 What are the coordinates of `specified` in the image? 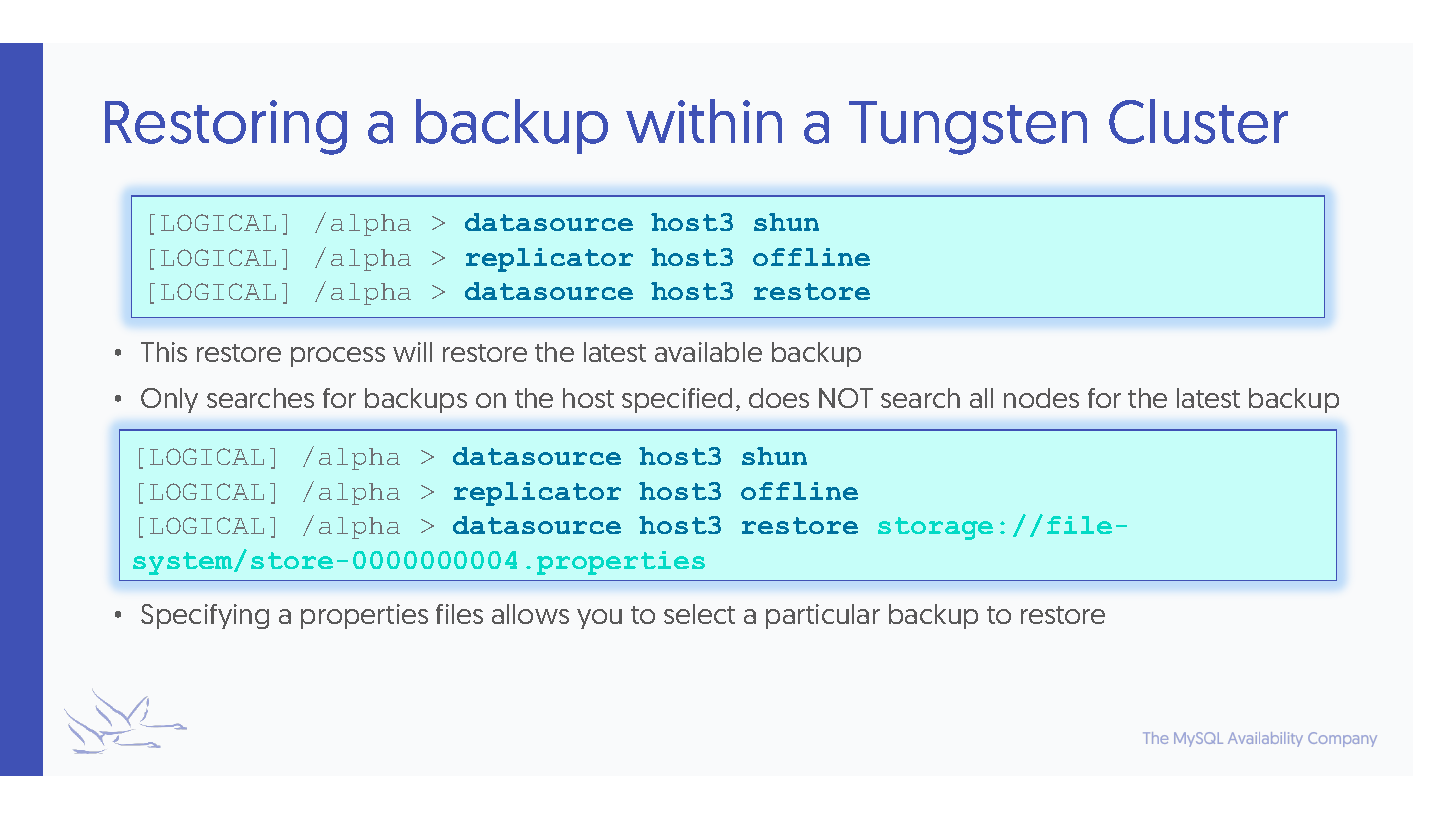 It's located at (677, 400).
